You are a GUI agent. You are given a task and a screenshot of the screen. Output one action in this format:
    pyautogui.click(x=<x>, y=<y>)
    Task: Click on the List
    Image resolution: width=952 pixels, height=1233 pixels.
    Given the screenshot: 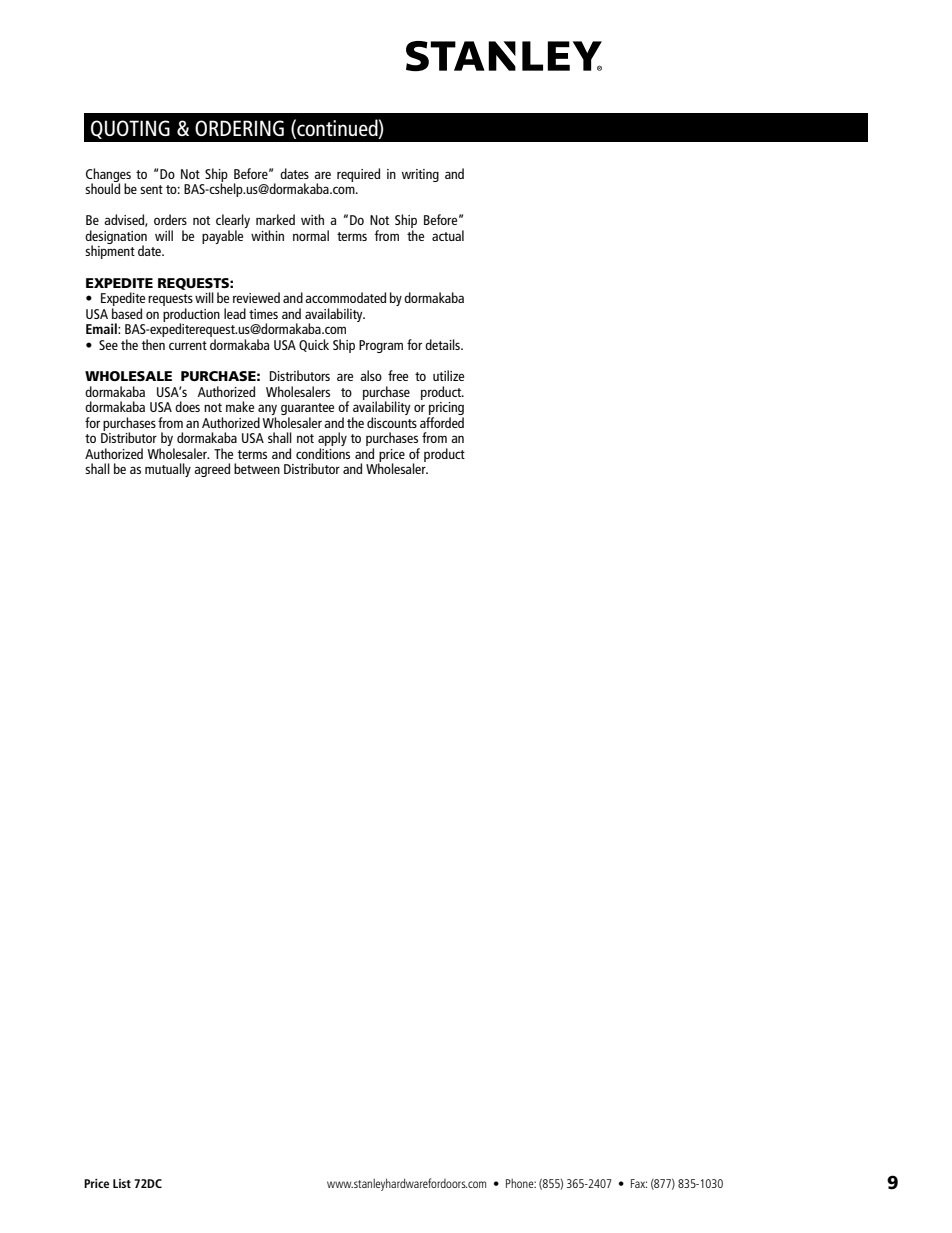 What is the action you would take?
    pyautogui.click(x=122, y=1183)
